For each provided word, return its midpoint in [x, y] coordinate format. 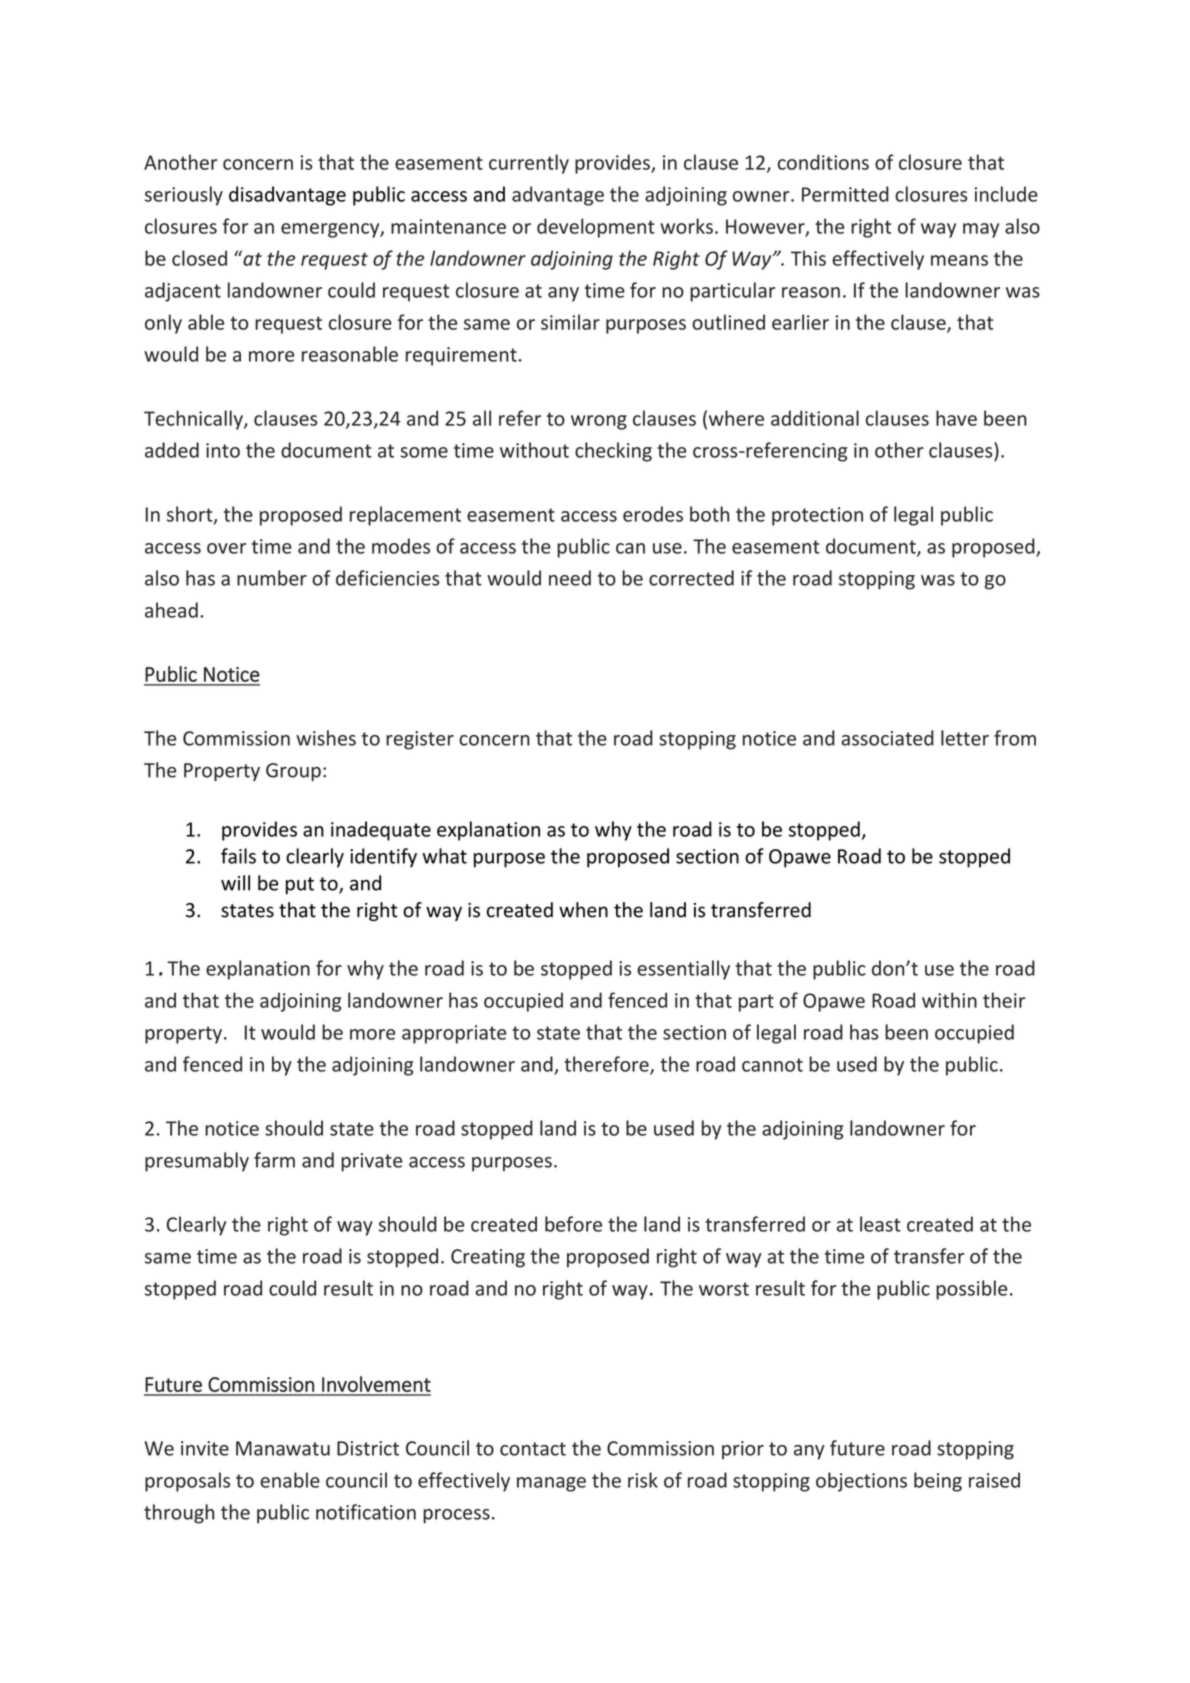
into [223, 450]
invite [205, 1448]
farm [274, 1160]
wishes [326, 738]
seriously [184, 196]
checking [613, 452]
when [583, 910]
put [300, 885]
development [596, 228]
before [573, 1224]
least [880, 1224]
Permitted [845, 194]
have [956, 418]
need [570, 578]
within [949, 1000]
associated [887, 738]
